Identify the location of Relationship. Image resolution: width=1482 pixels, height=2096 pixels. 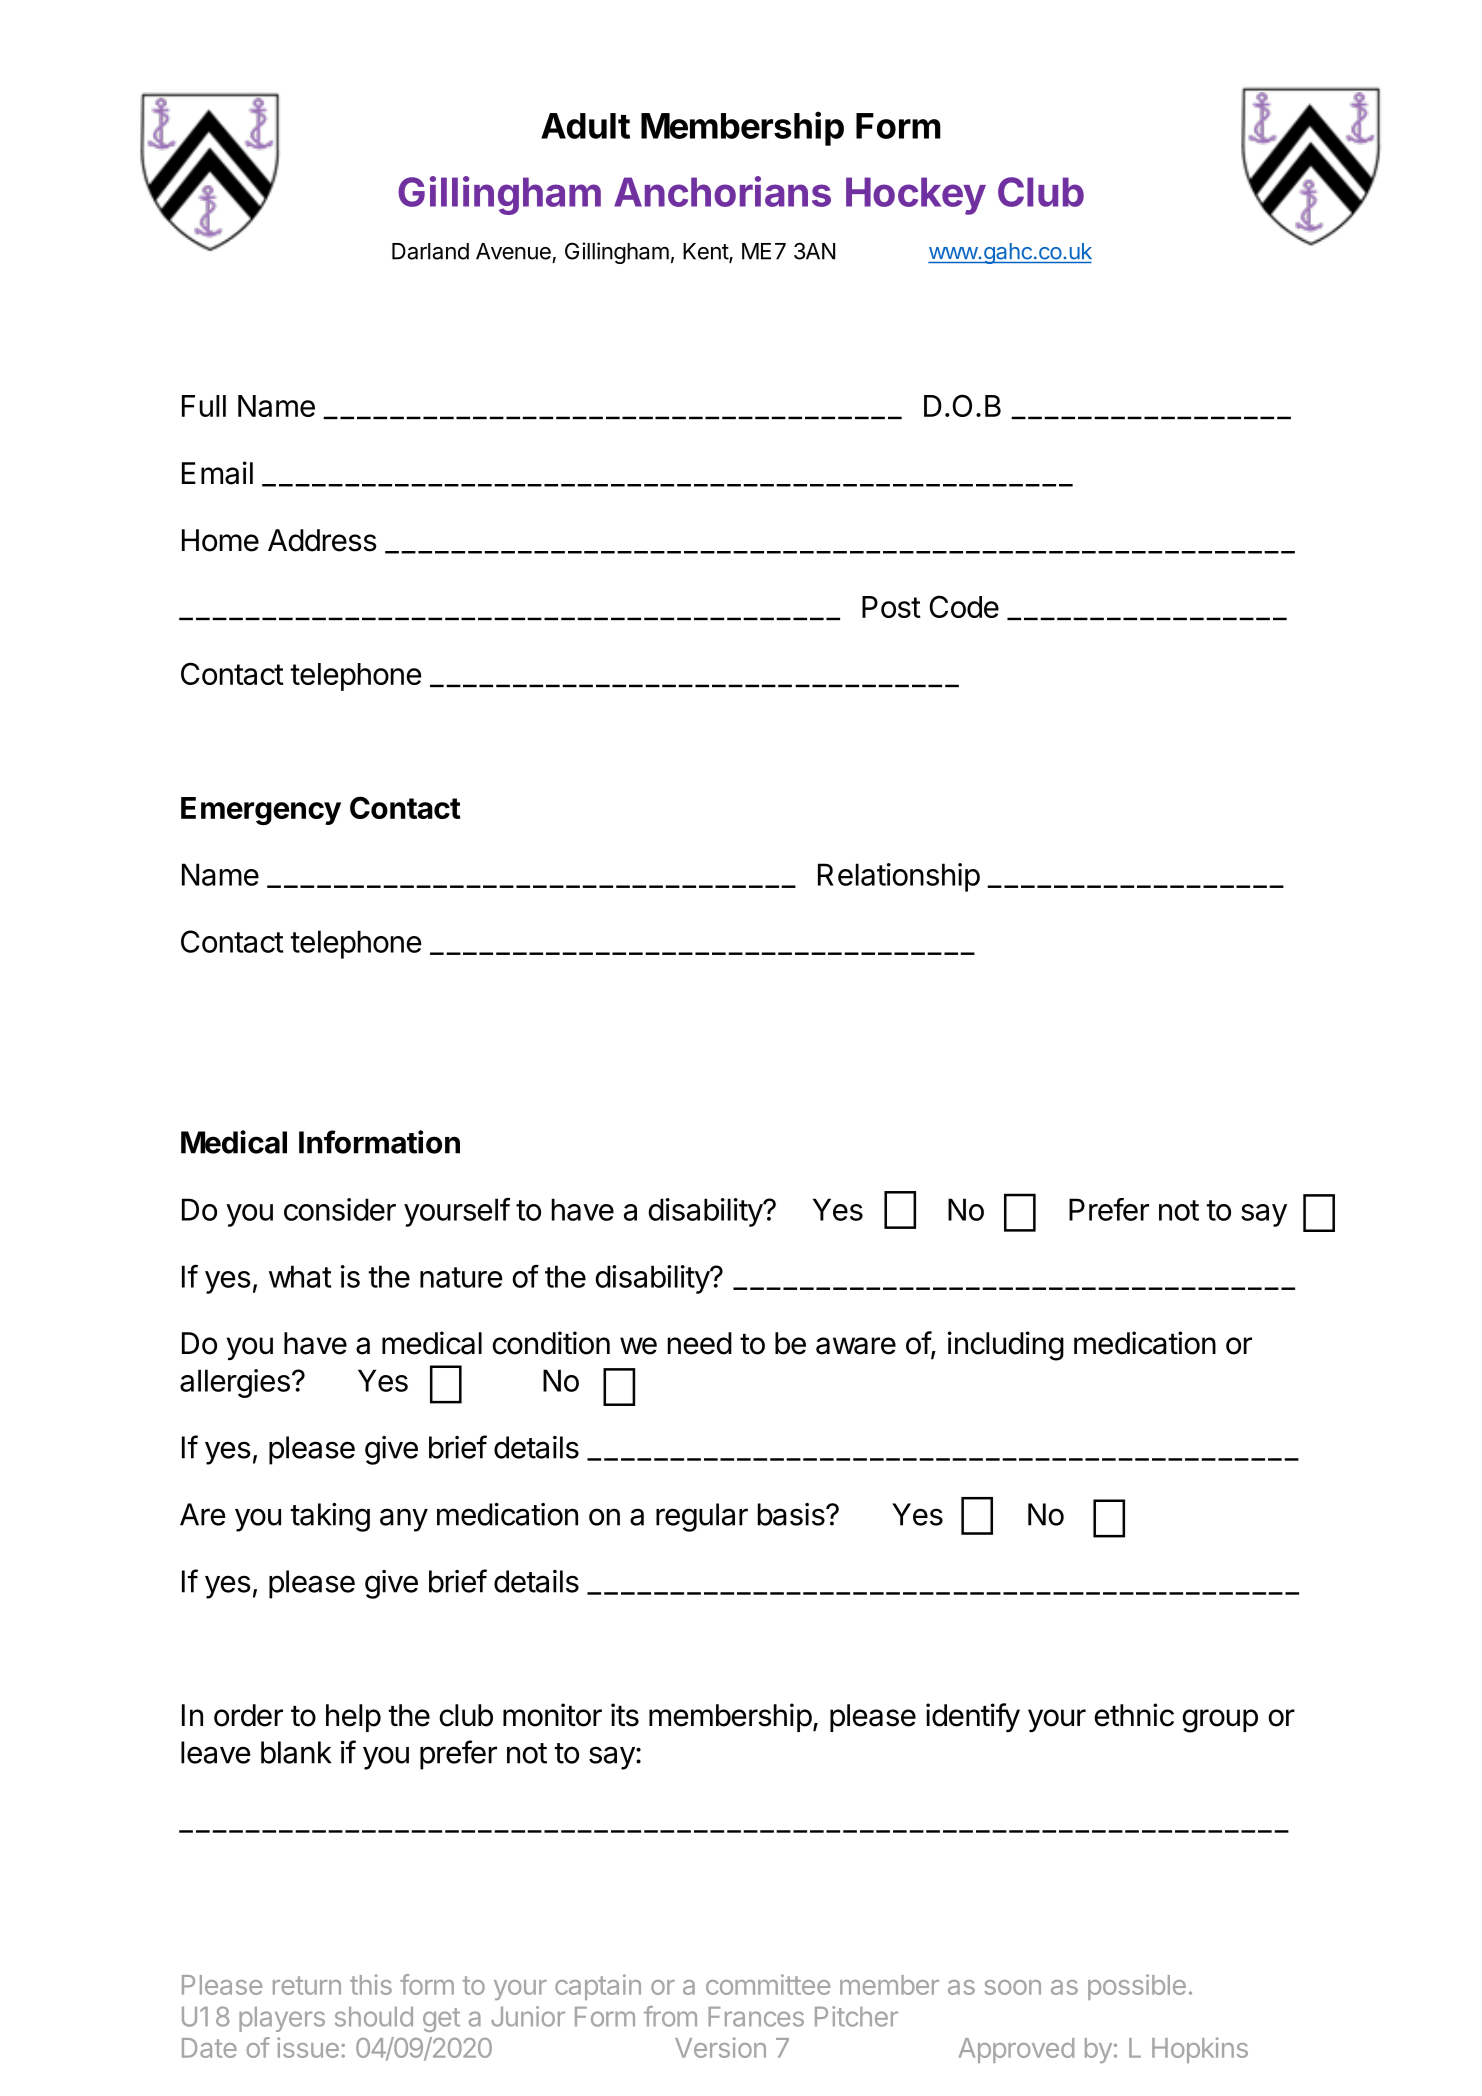
(899, 877).
